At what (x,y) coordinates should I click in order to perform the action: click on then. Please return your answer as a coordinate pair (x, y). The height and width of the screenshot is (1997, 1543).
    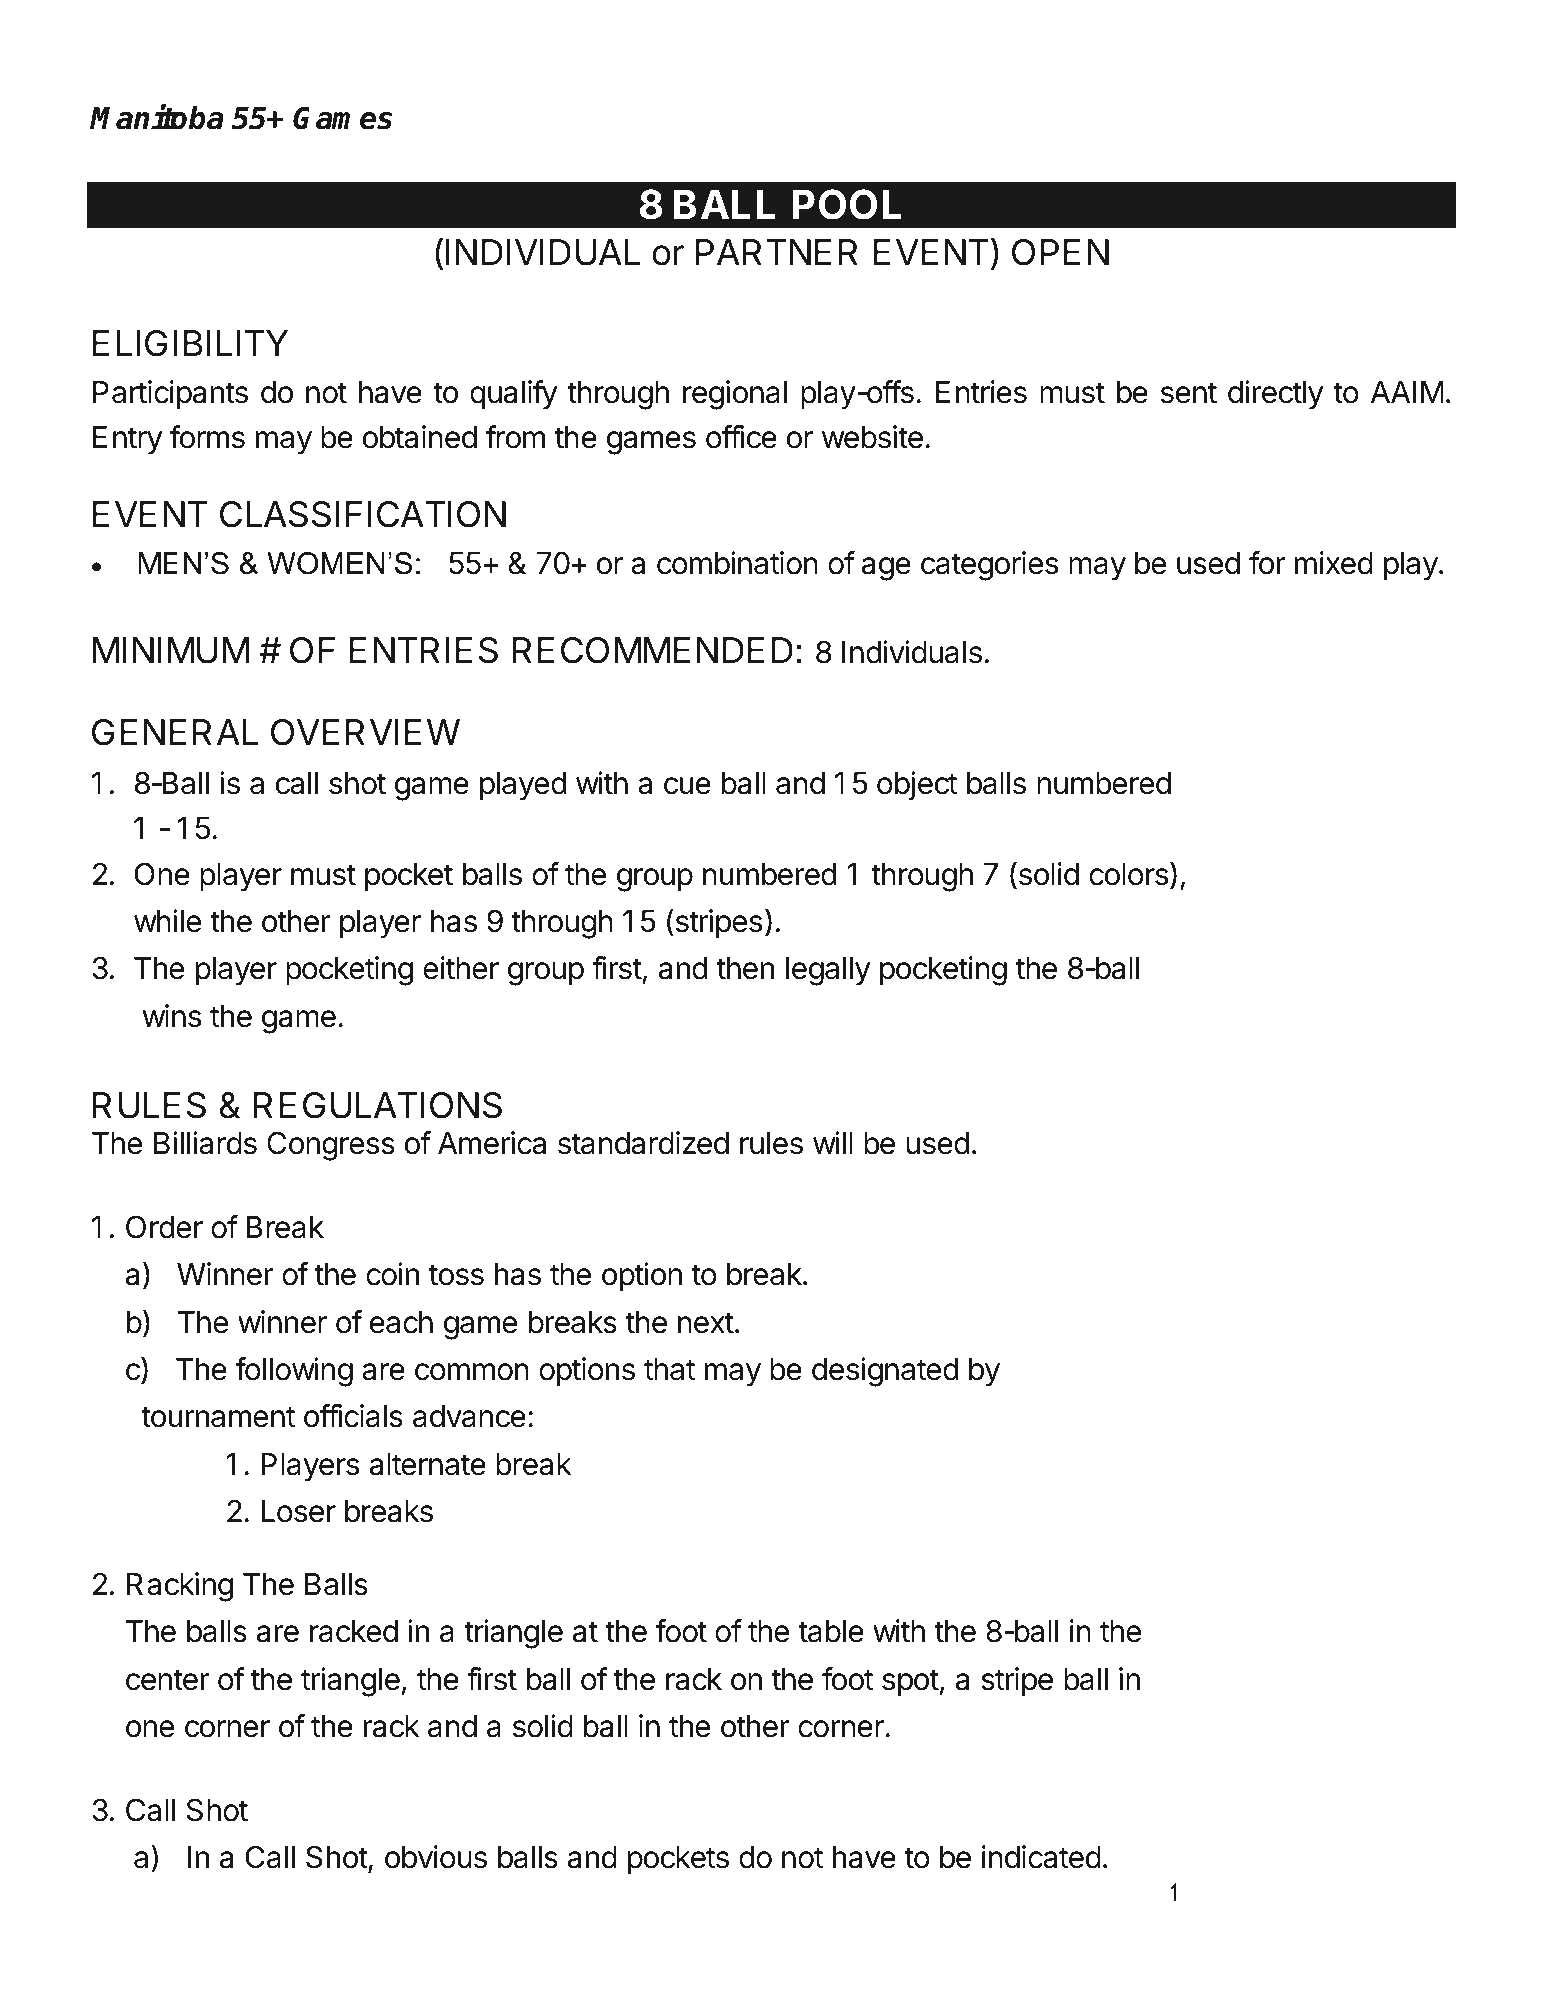
    Looking at the image, I should click on (745, 968).
